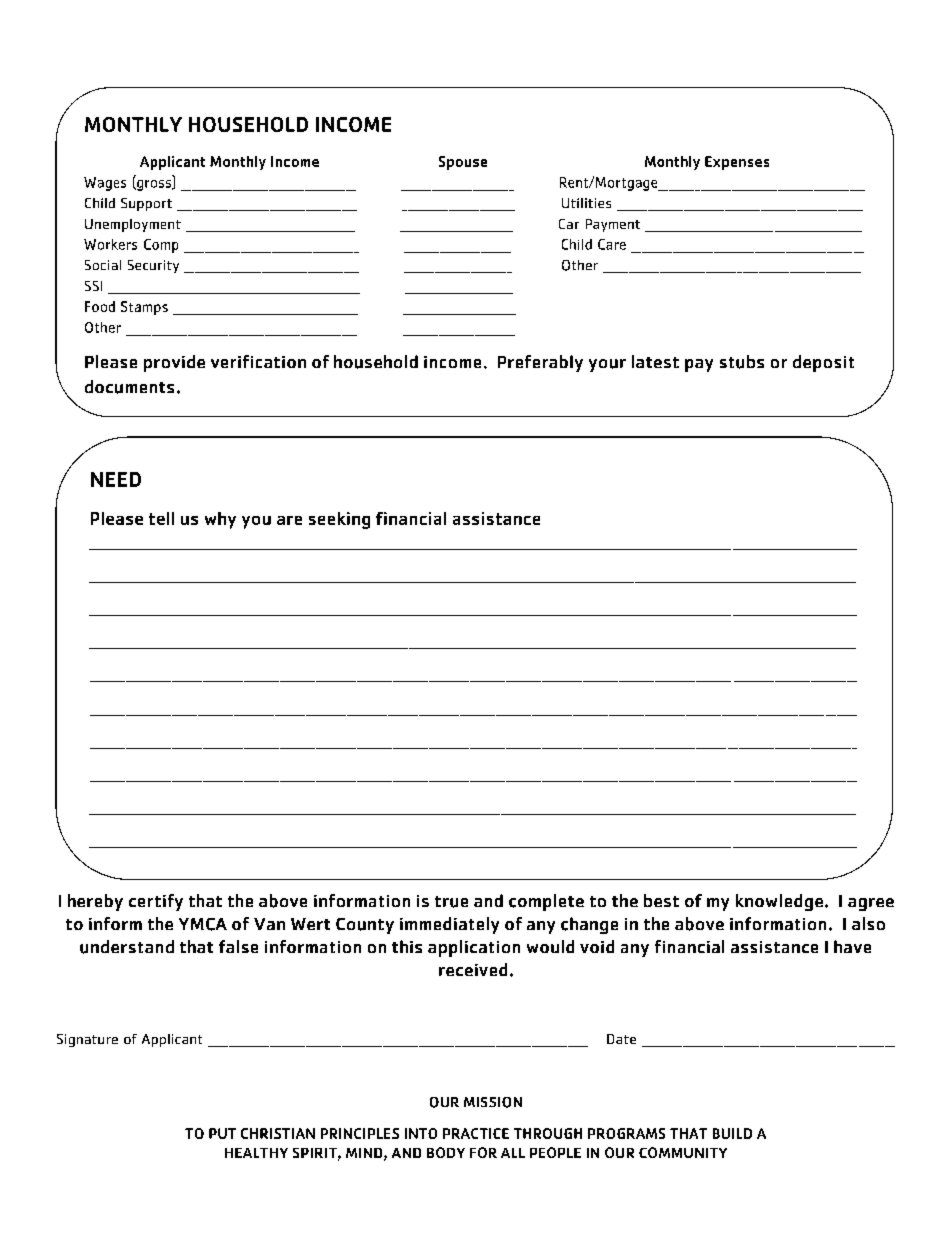 The image size is (952, 1233). What do you see at coordinates (823, 363) in the document?
I see `deposit` at bounding box center [823, 363].
